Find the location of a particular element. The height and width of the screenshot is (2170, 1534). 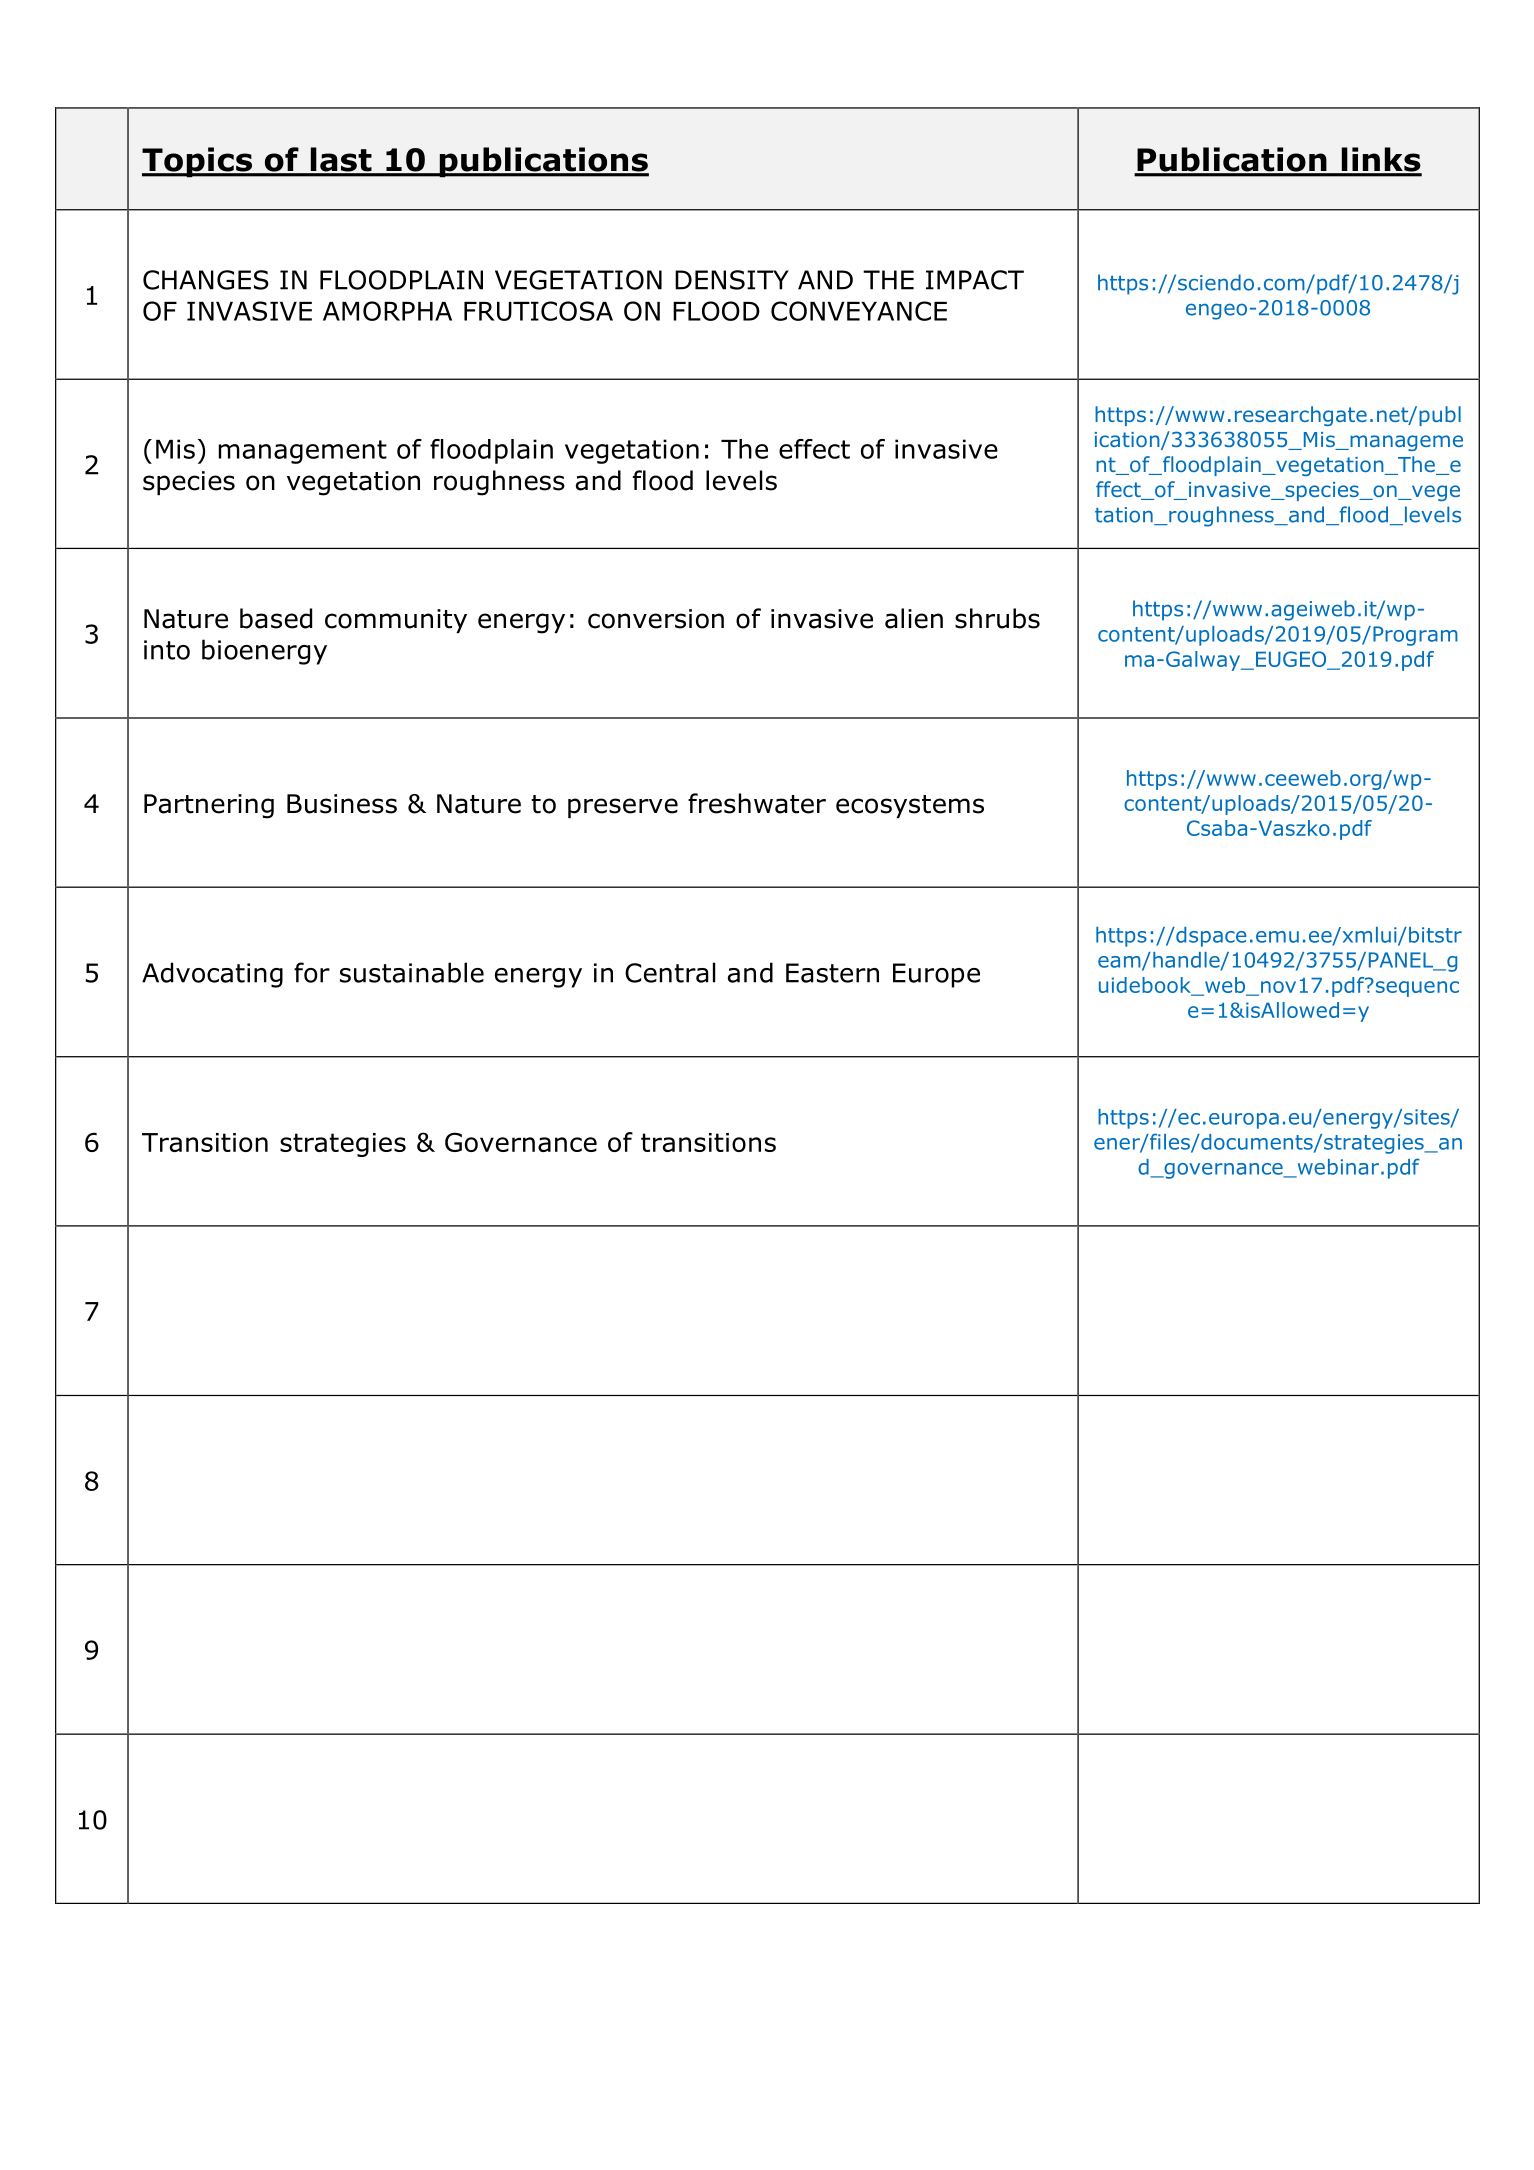

Topics is located at coordinates (198, 162).
